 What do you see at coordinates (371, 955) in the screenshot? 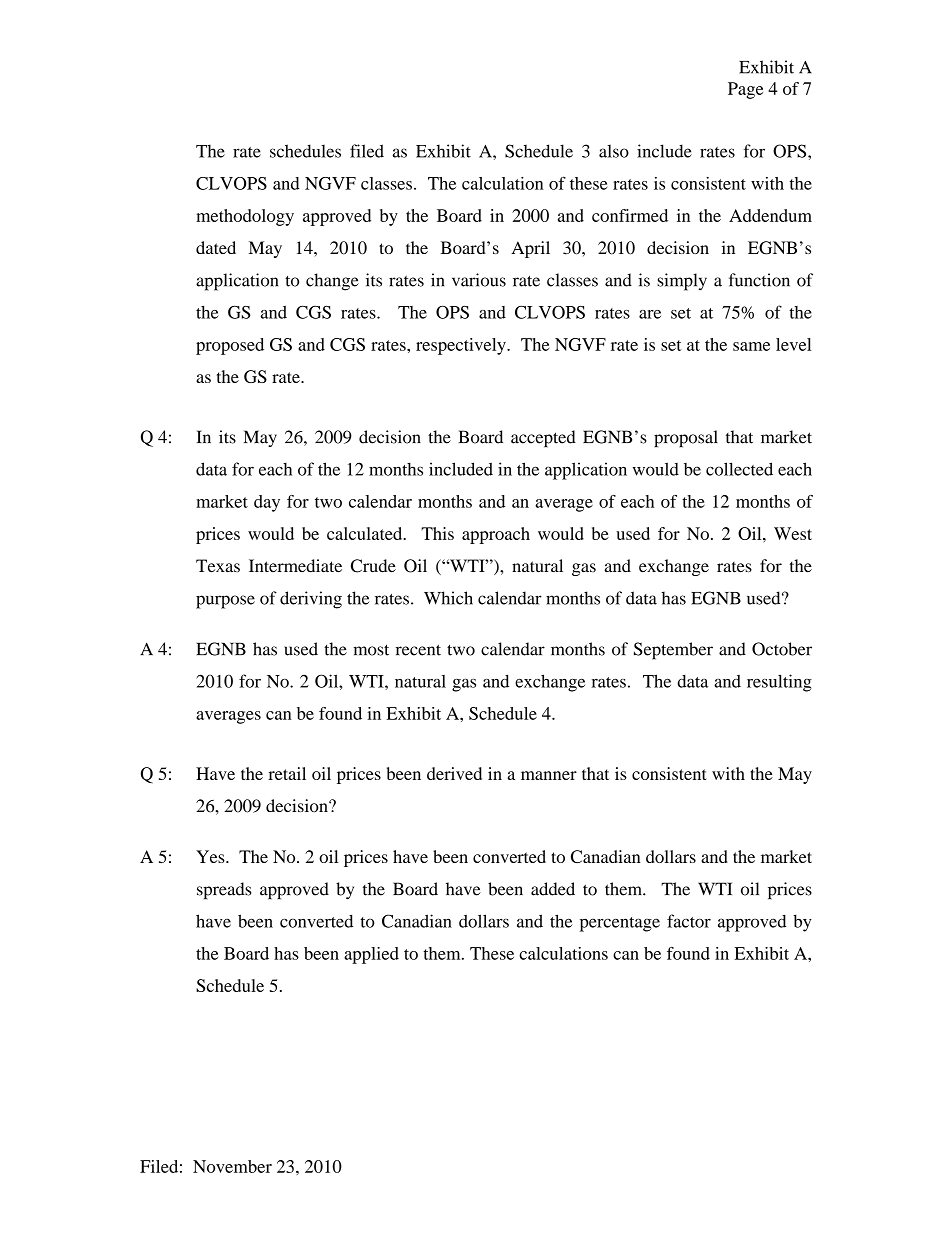
I see `applied` at bounding box center [371, 955].
